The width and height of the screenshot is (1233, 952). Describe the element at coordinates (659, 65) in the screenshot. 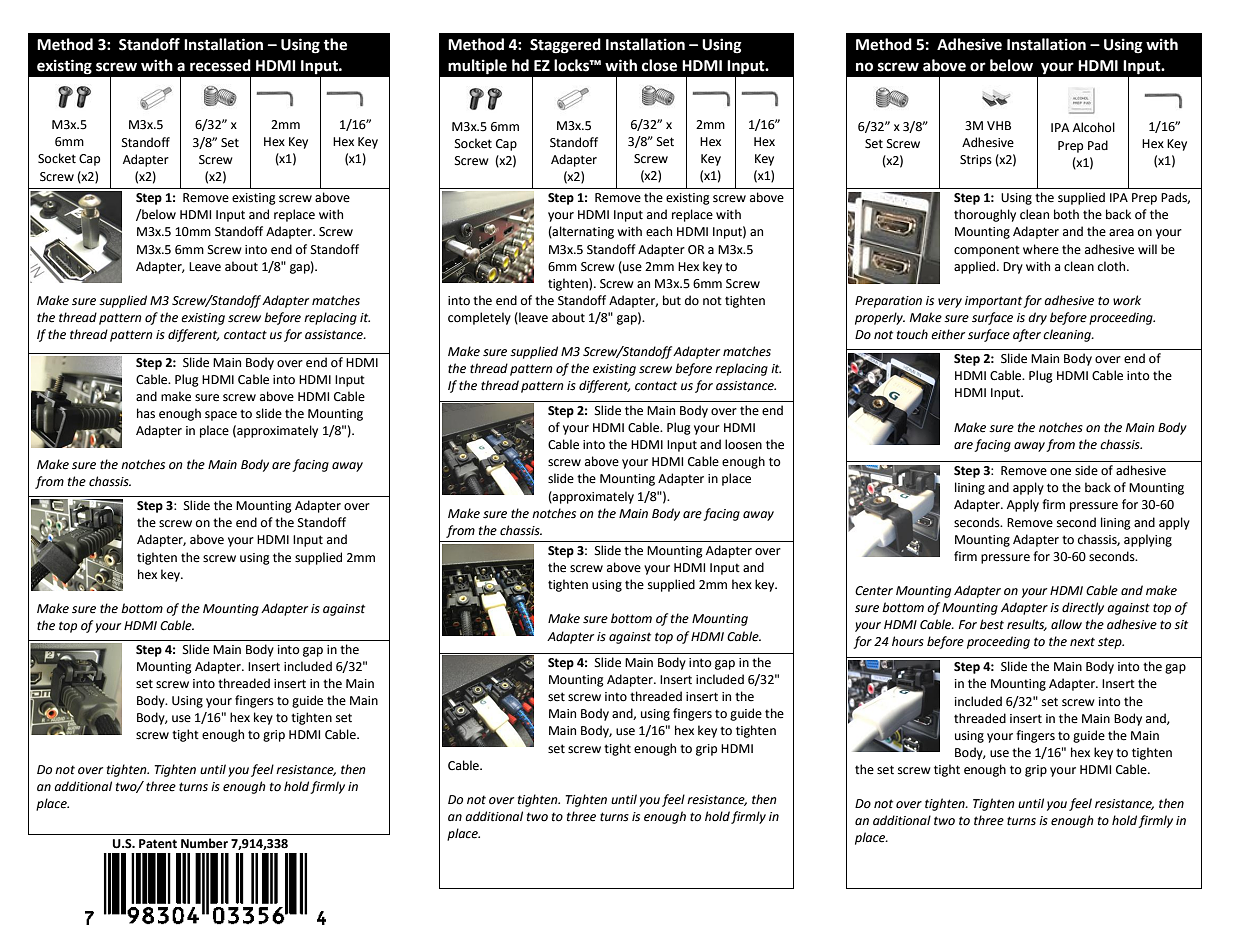

I see `close` at that location.
